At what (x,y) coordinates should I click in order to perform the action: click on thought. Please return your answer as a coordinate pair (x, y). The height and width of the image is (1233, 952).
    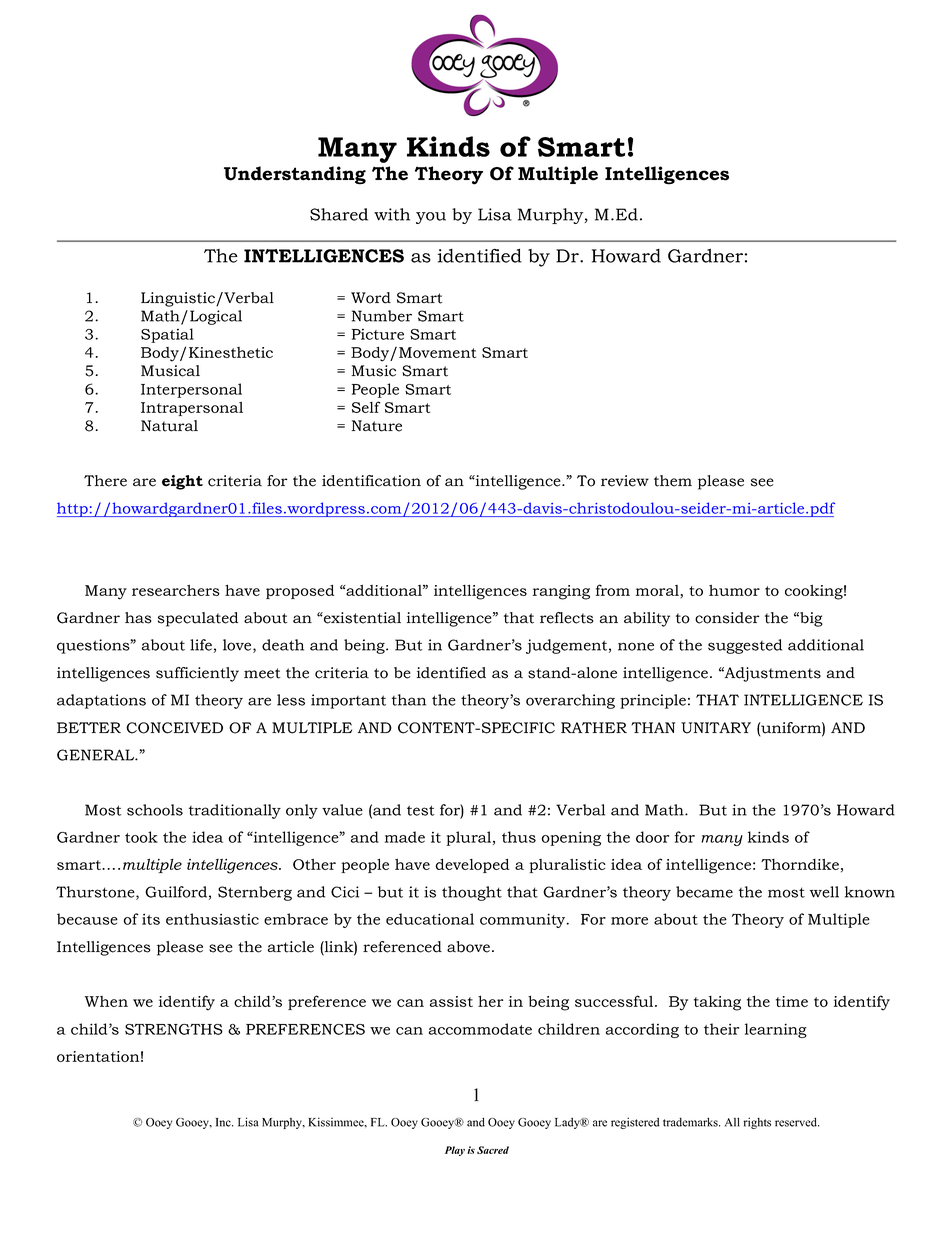
    Looking at the image, I should click on (472, 893).
